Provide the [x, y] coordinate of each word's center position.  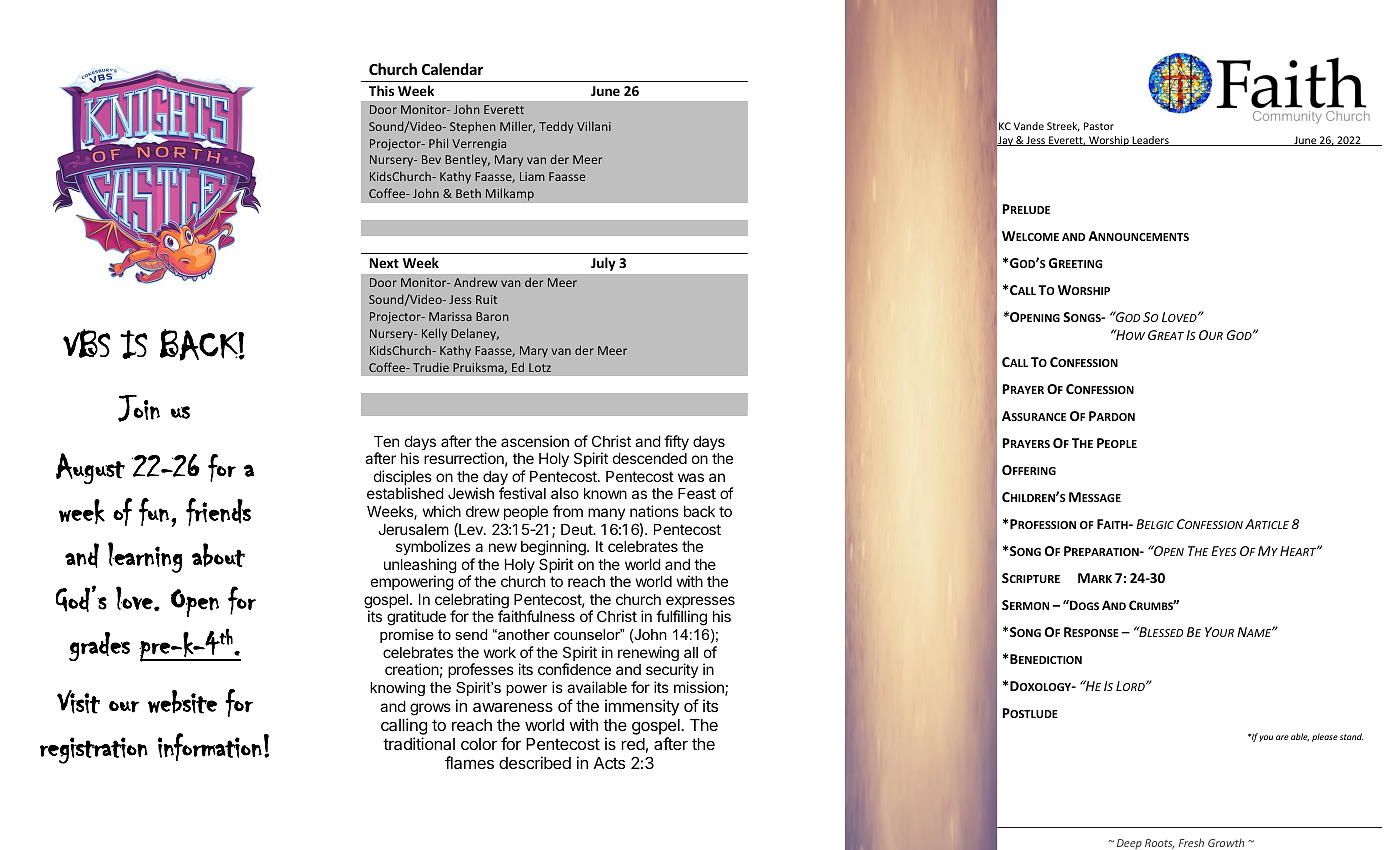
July [603, 264]
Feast [697, 493]
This [381, 90]
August [90, 468]
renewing [648, 653]
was [691, 477]
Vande [1029, 126]
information [210, 747]
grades [99, 646]
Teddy [556, 127]
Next [384, 263]
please [1325, 737]
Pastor [1099, 126]
